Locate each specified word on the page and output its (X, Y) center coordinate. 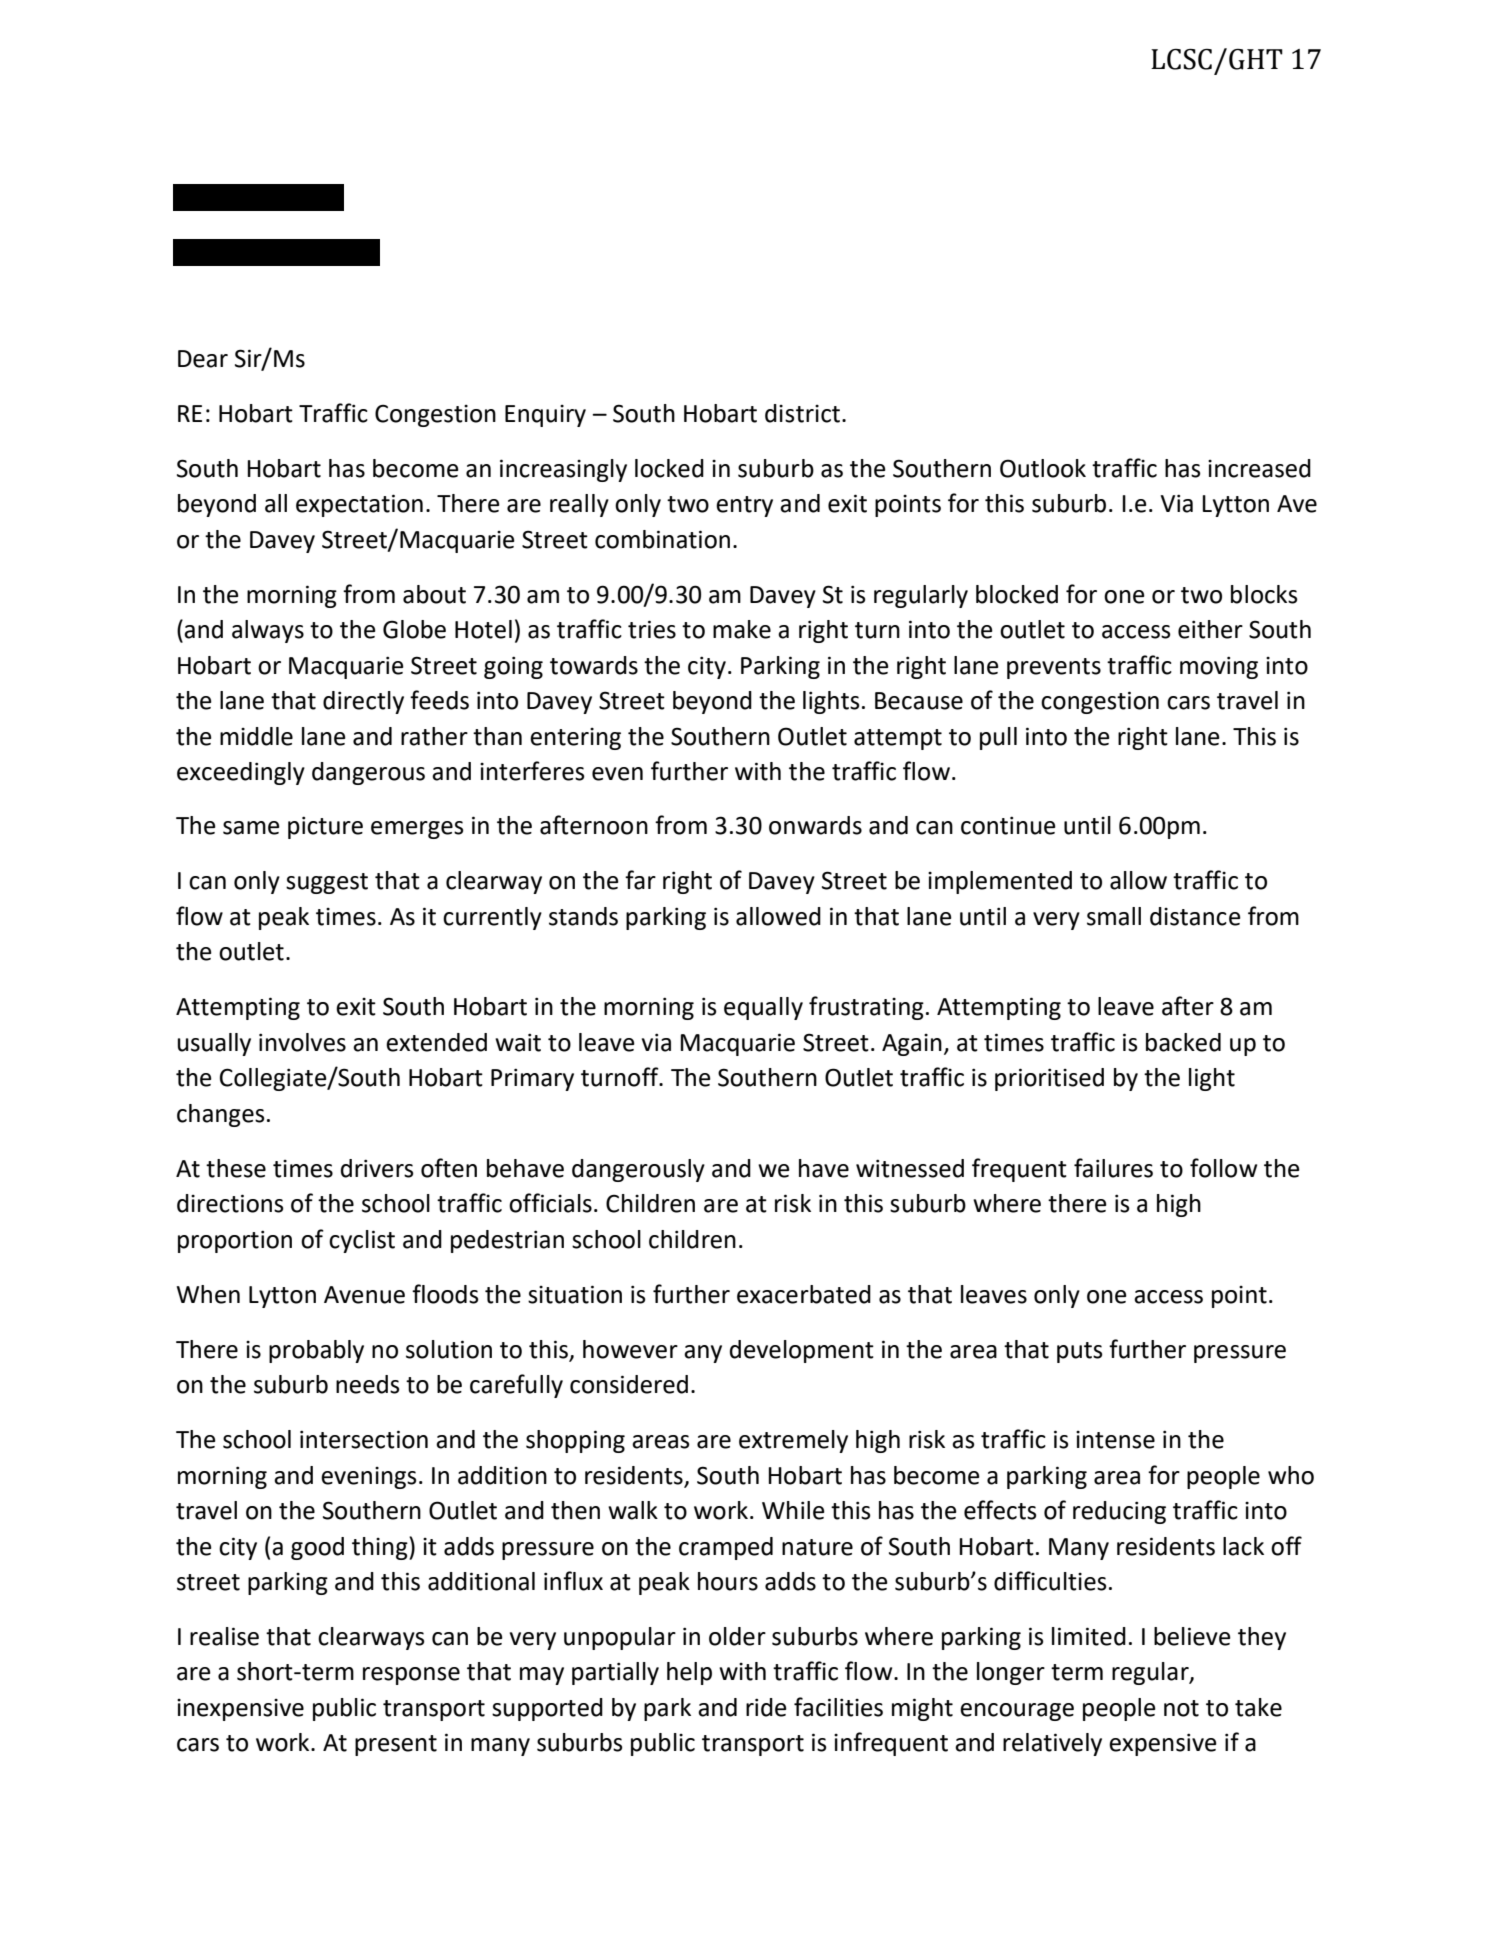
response (411, 1676)
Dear (203, 359)
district (802, 413)
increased (1259, 468)
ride (766, 1707)
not (1181, 1708)
